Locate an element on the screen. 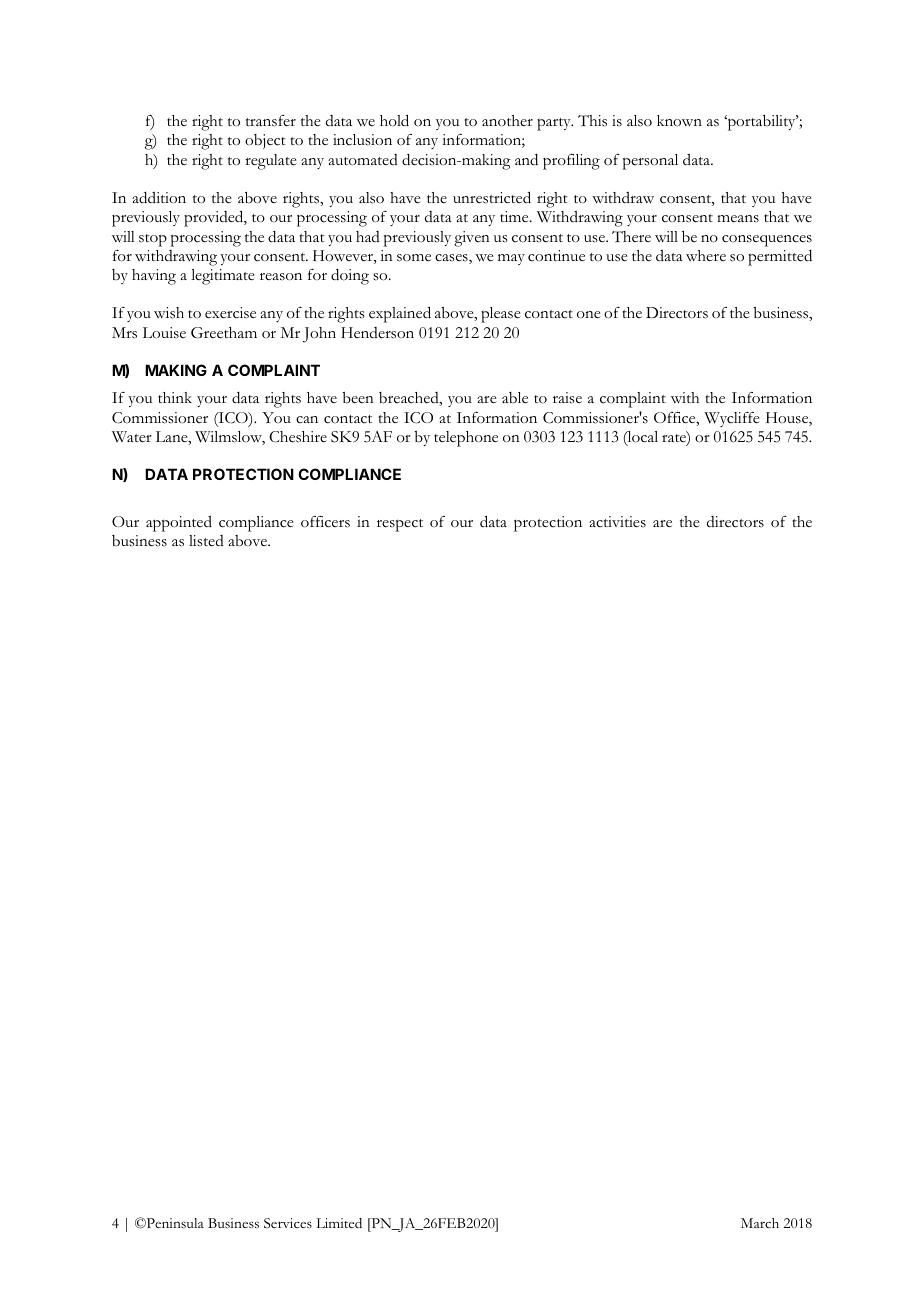 This screenshot has height=1308, width=924. Limited is located at coordinates (339, 1223).
